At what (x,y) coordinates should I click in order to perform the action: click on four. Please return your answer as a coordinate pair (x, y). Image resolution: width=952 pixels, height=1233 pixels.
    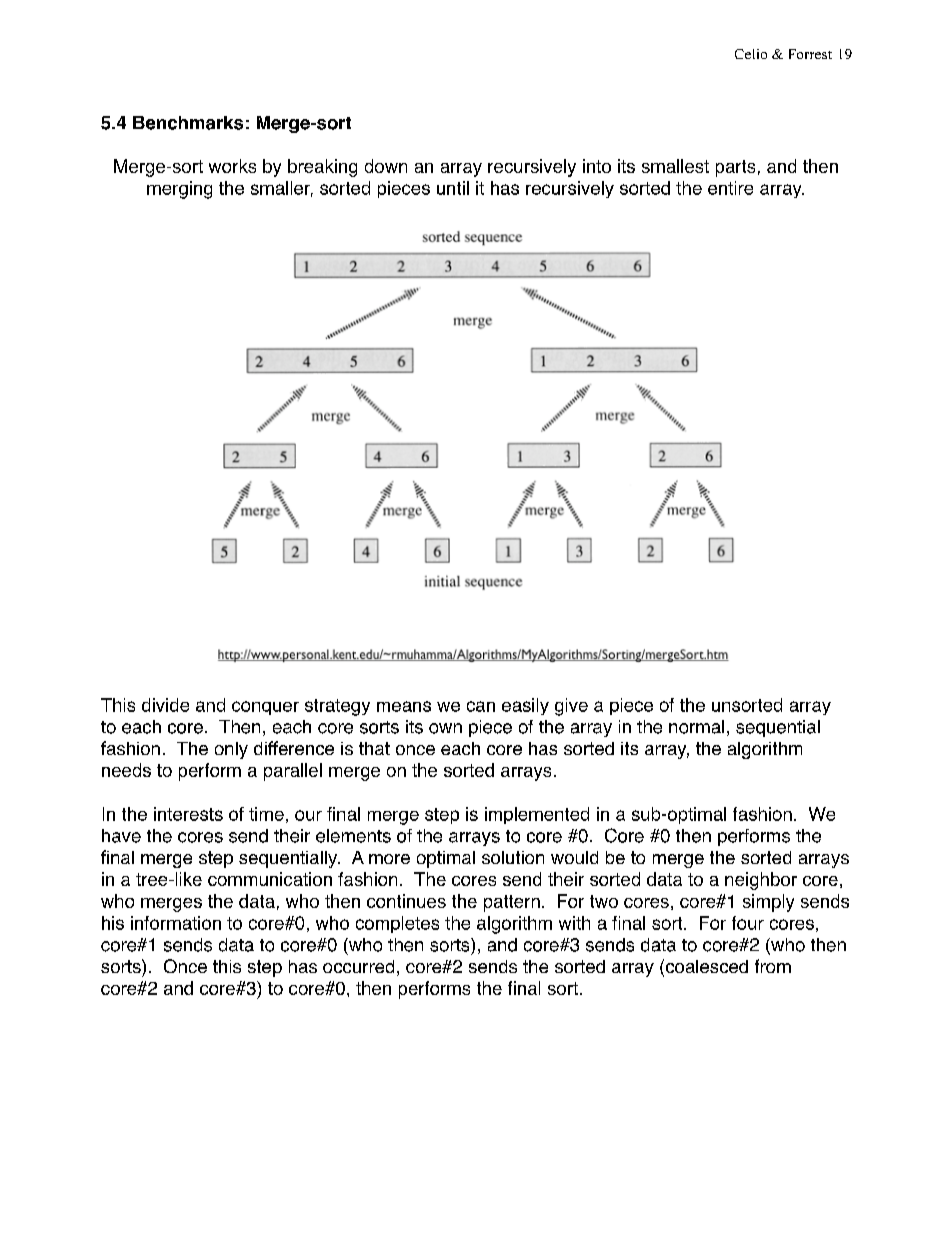
    Looking at the image, I should click on (748, 923).
